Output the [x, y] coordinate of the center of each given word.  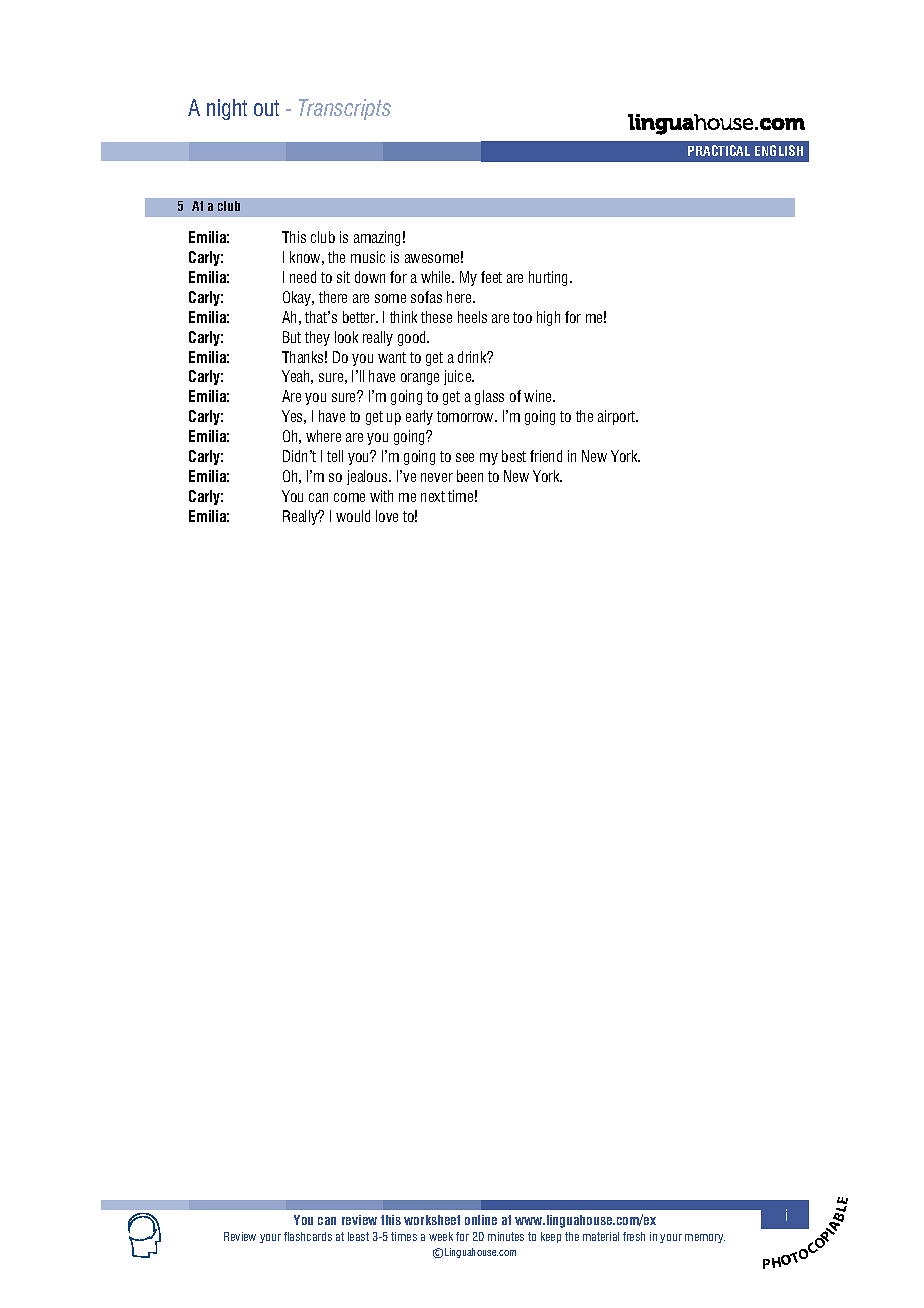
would [353, 516]
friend [546, 456]
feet [491, 277]
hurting [550, 278]
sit [343, 277]
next [433, 496]
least [358, 1236]
